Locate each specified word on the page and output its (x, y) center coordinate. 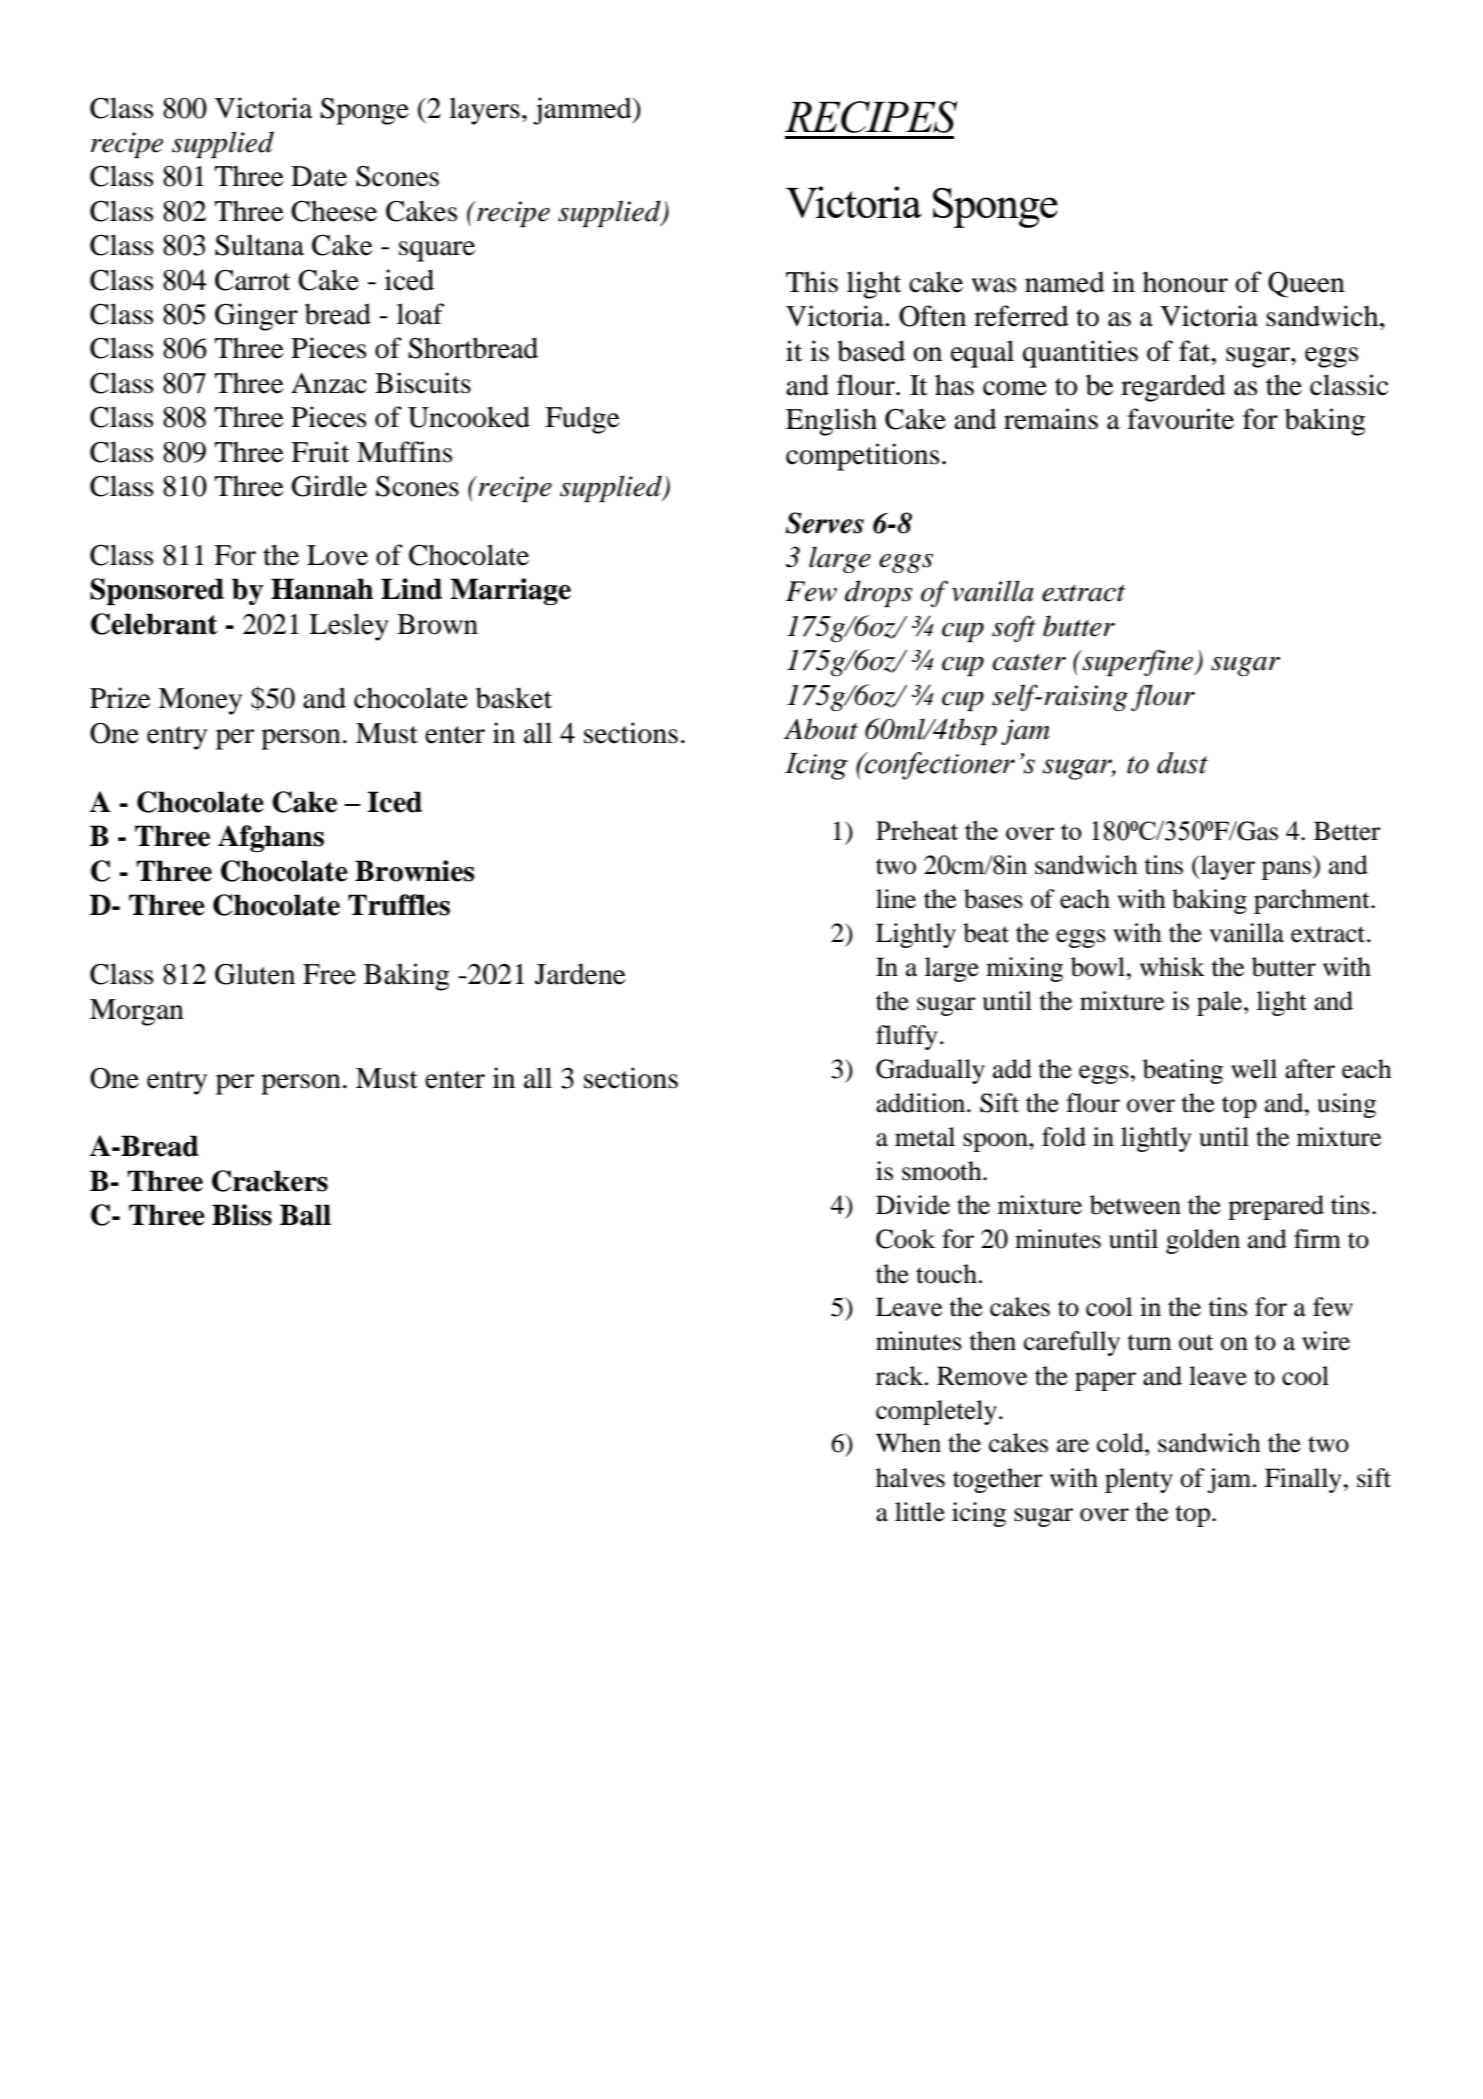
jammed (583, 111)
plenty (1139, 1480)
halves (910, 1478)
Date (319, 176)
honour (1185, 282)
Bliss (242, 1215)
